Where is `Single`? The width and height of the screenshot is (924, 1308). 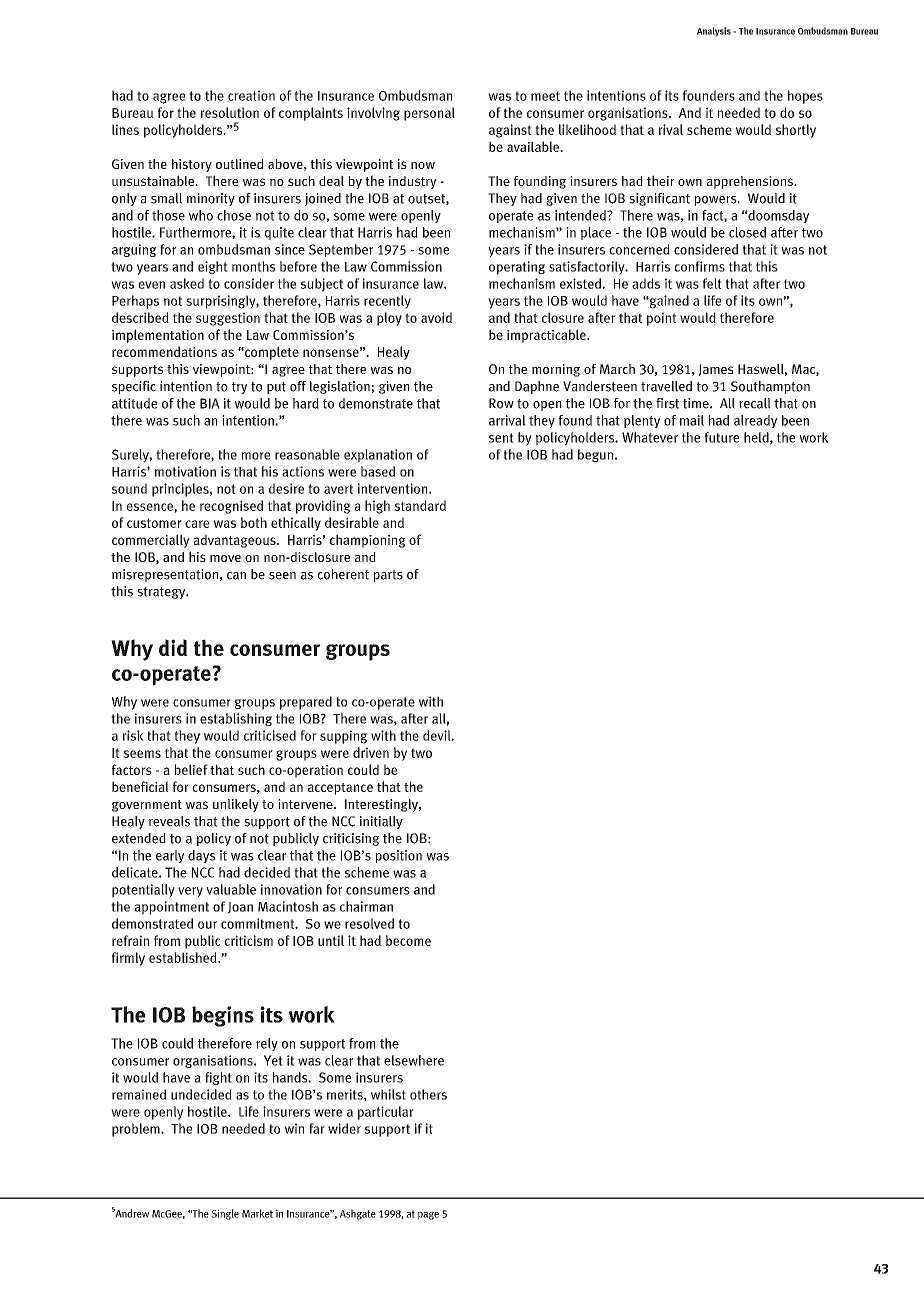
Single is located at coordinates (225, 1214).
